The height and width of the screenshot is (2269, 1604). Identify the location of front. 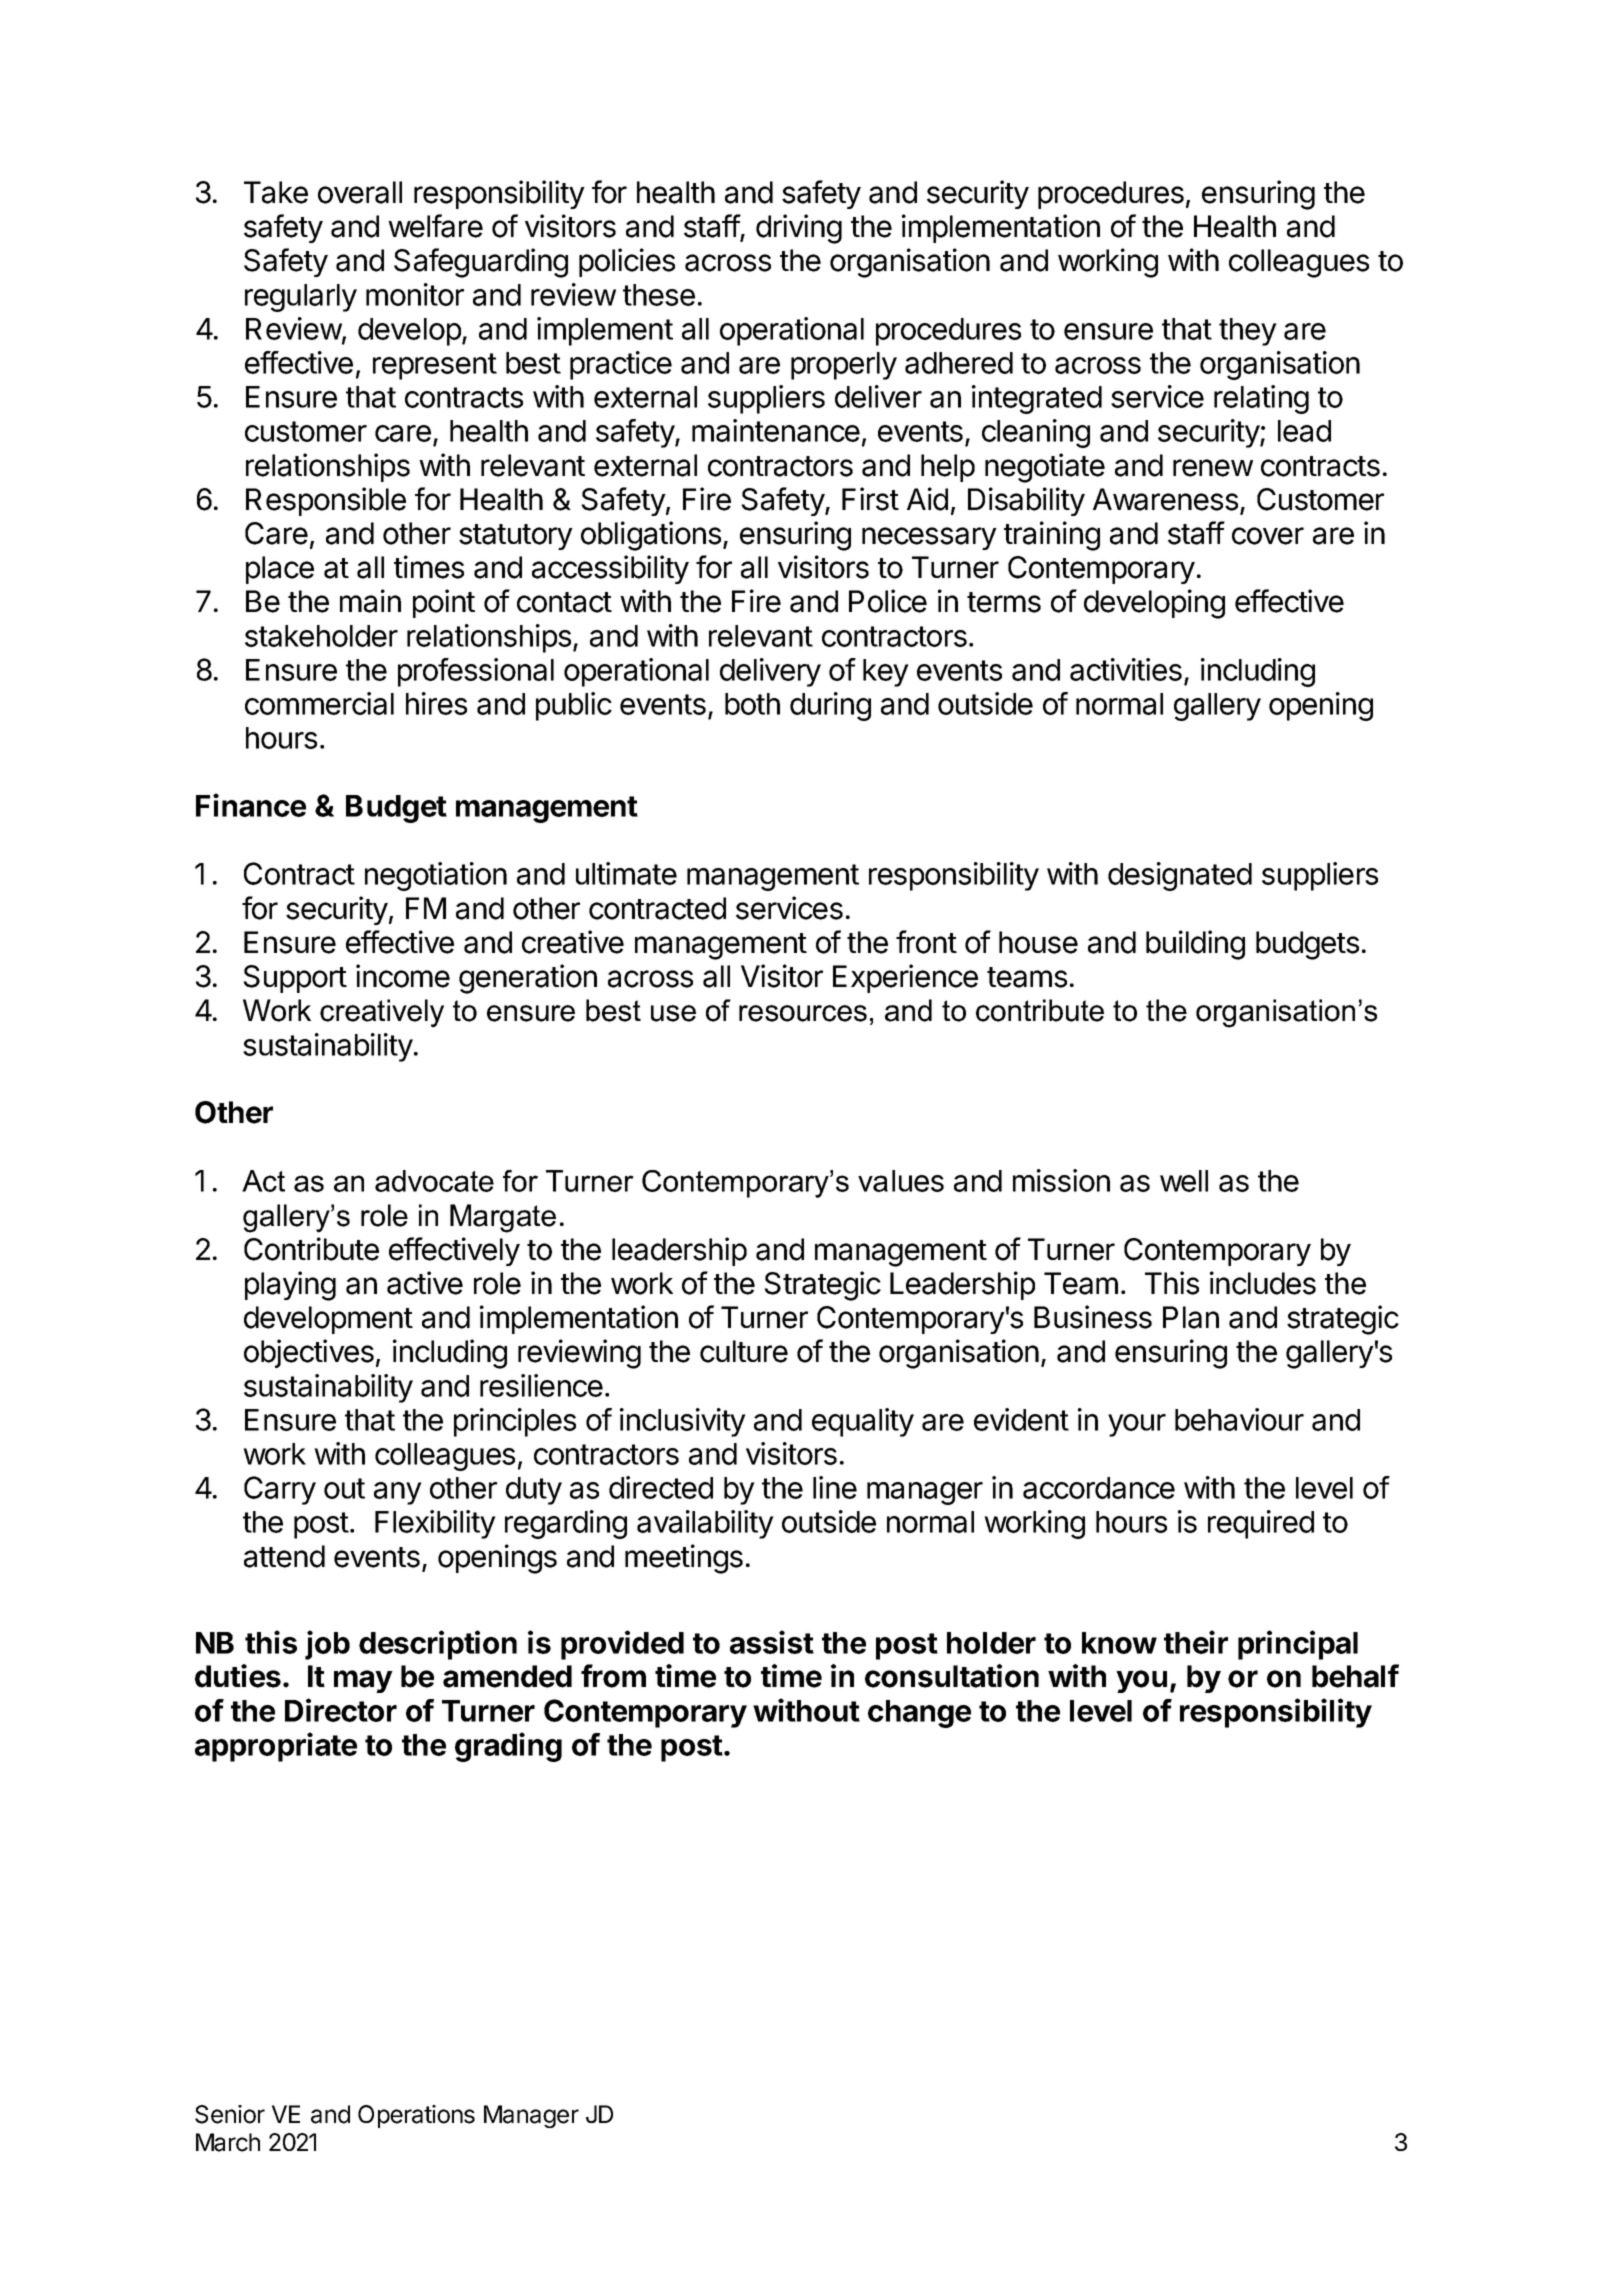
(926, 942).
